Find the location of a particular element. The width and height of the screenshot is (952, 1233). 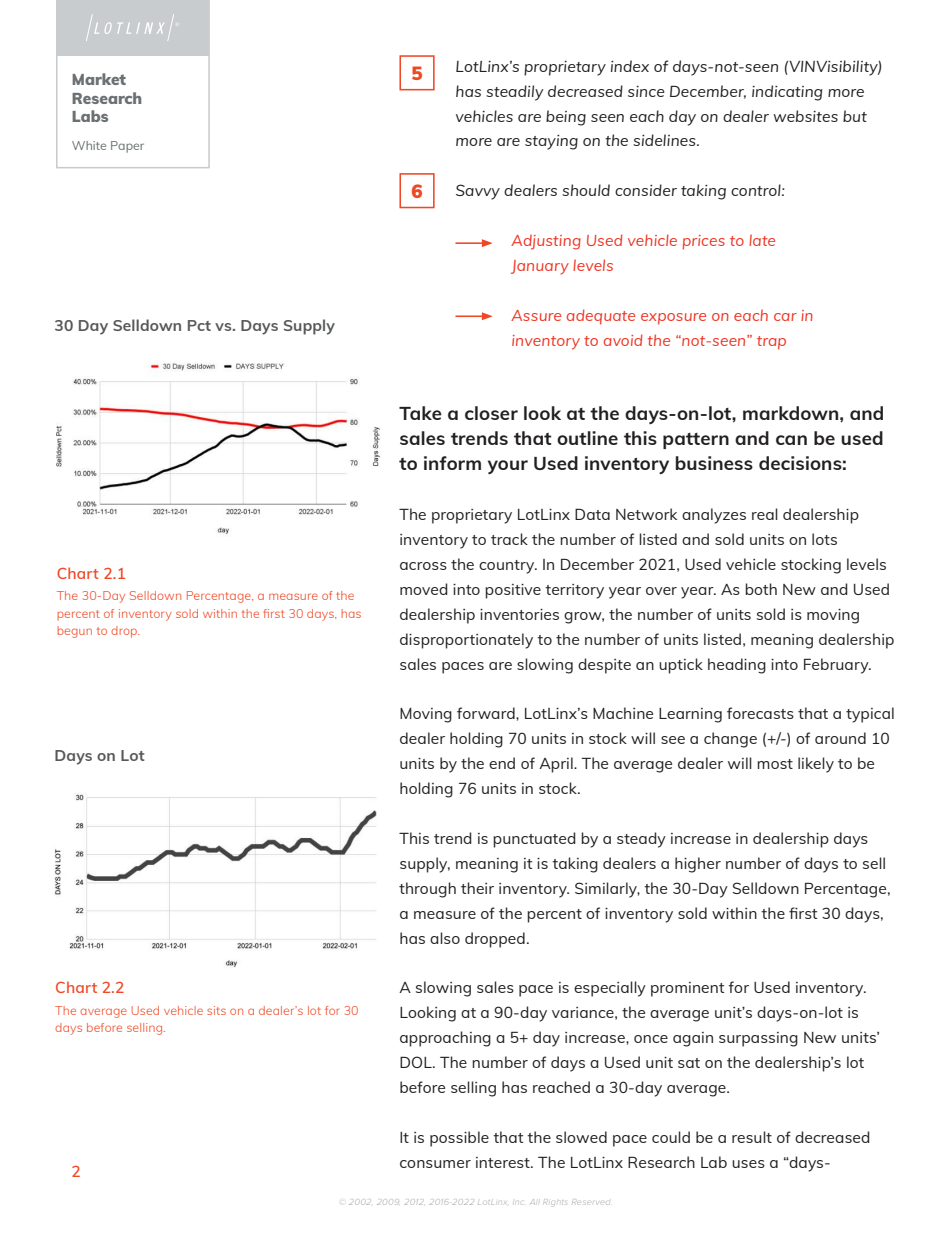

Market is located at coordinates (99, 79).
